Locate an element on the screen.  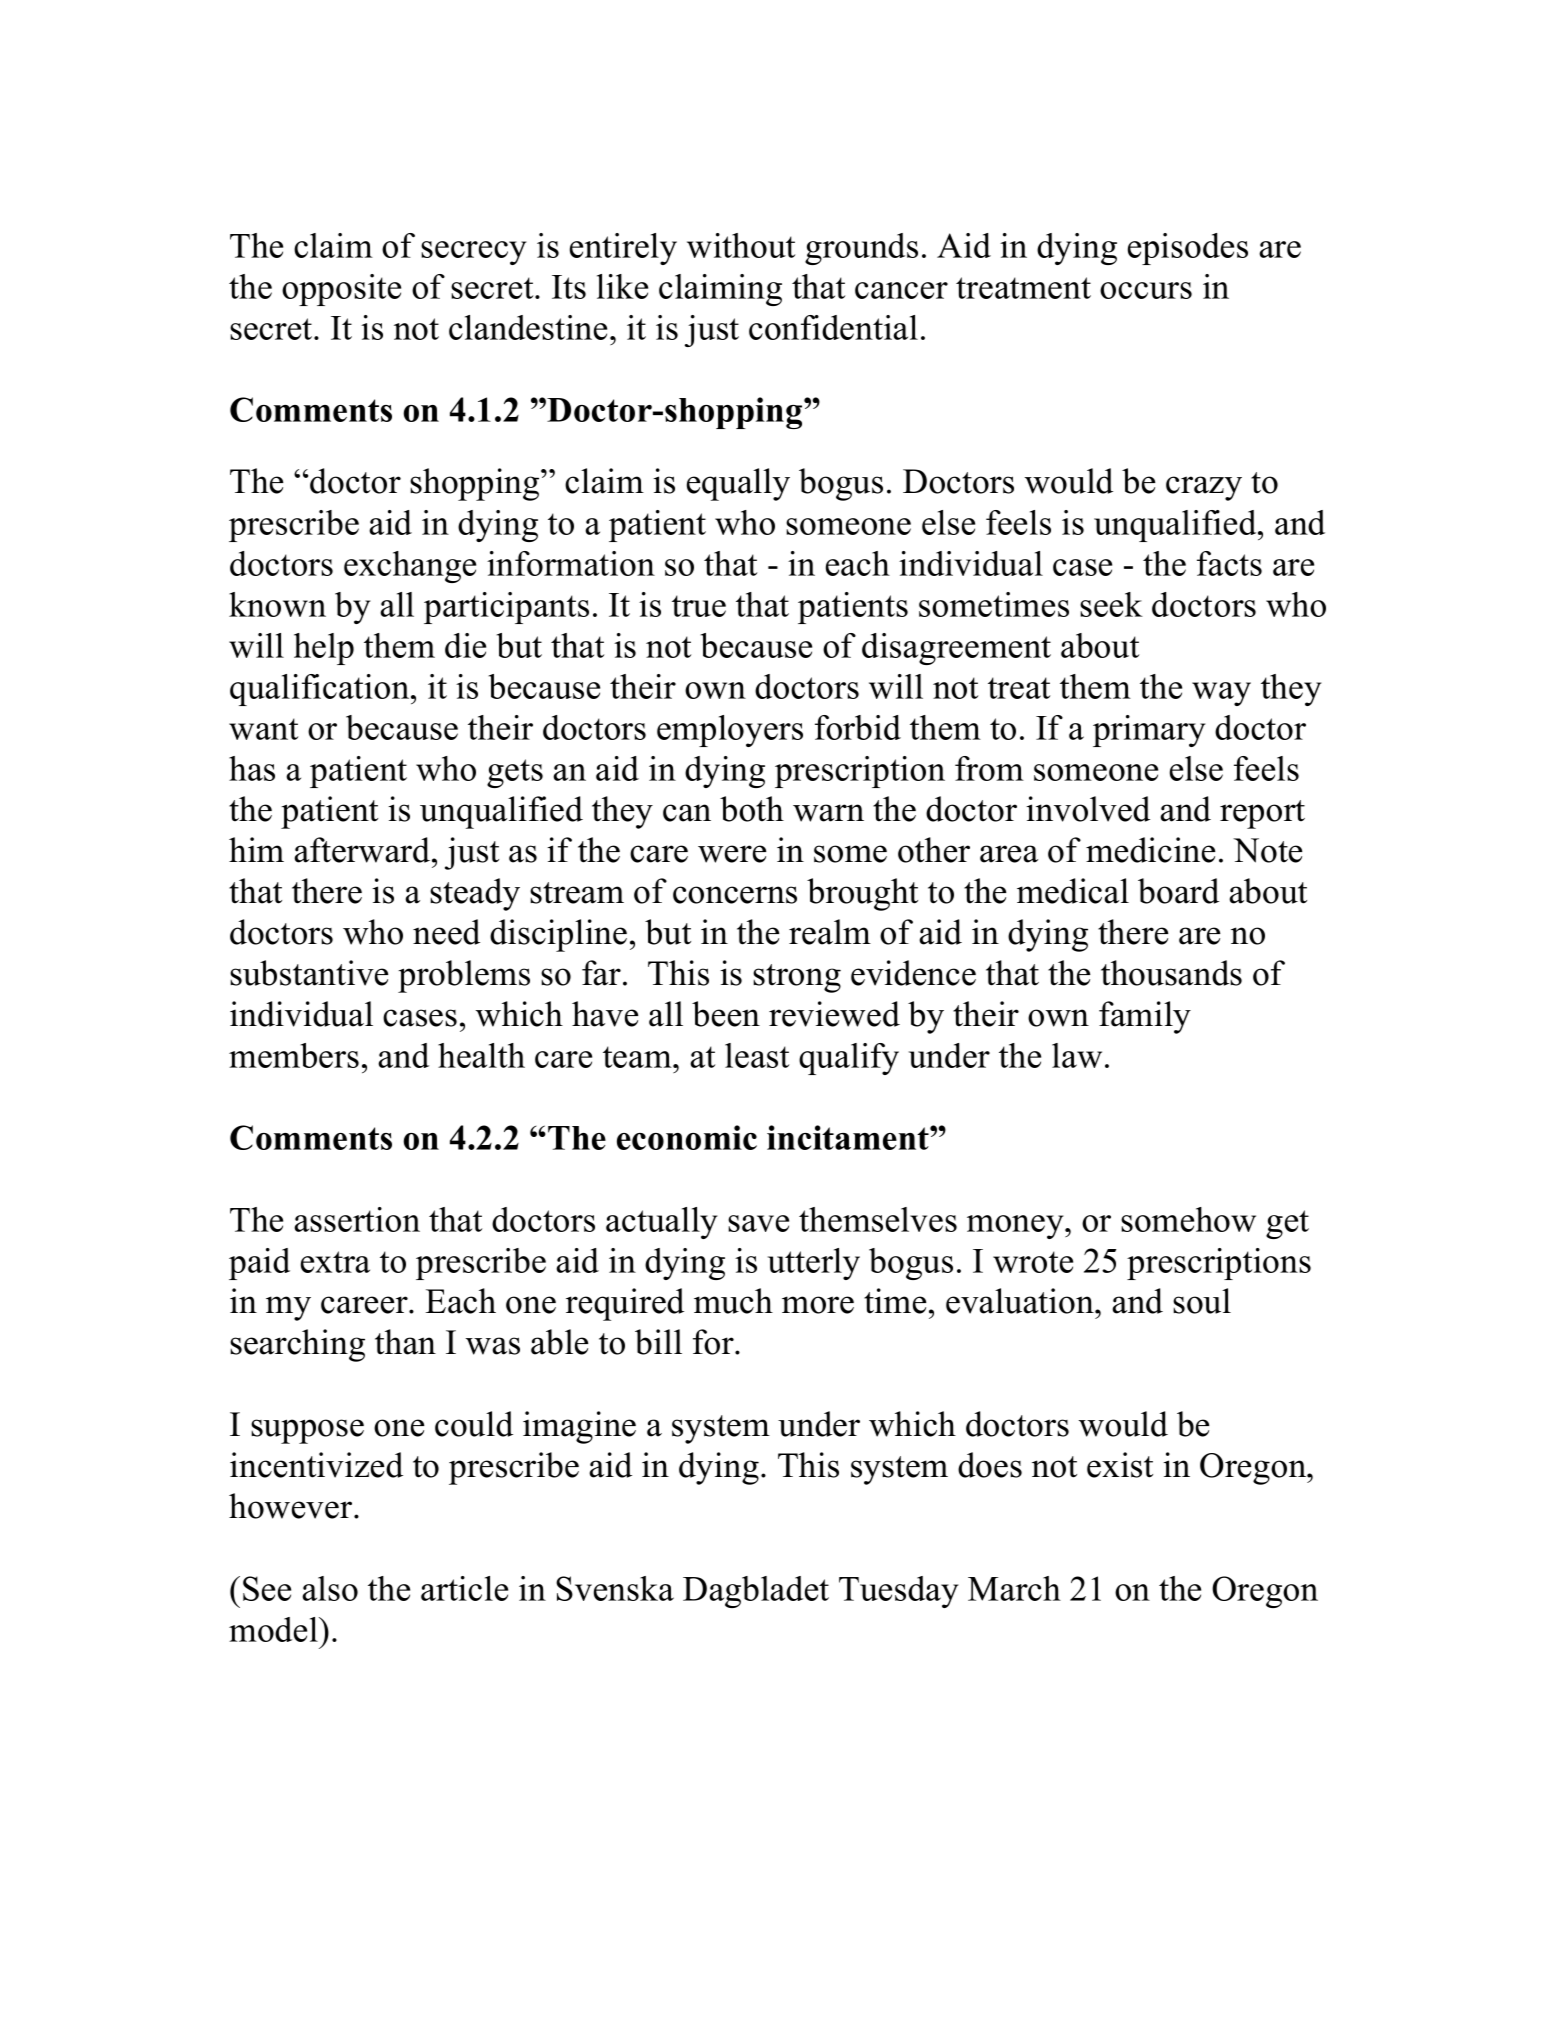
thousands is located at coordinates (1171, 973).
